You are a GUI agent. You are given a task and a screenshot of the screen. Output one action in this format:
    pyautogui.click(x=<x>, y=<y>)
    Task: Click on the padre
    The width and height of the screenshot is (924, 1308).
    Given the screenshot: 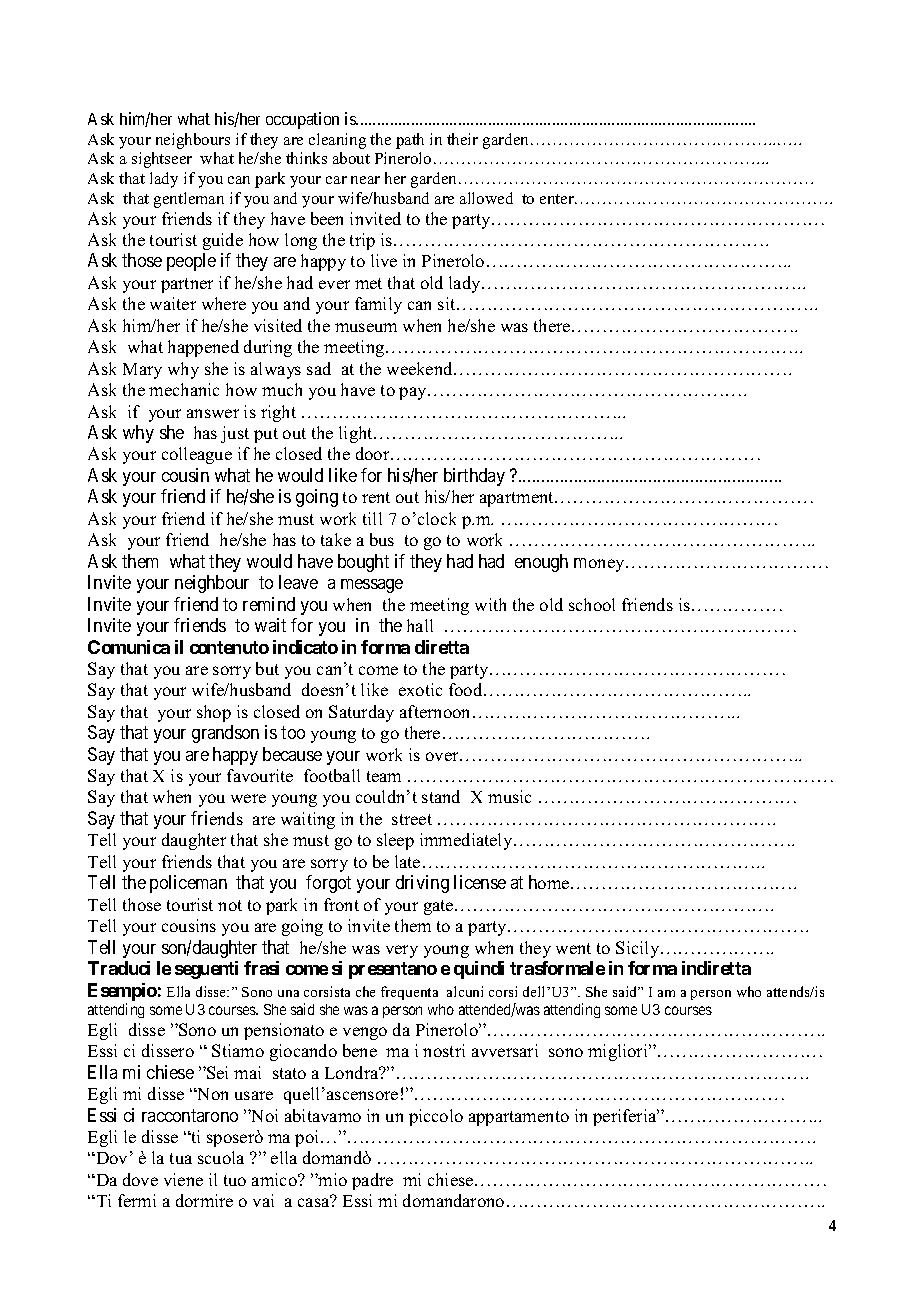 What is the action you would take?
    pyautogui.click(x=372, y=1181)
